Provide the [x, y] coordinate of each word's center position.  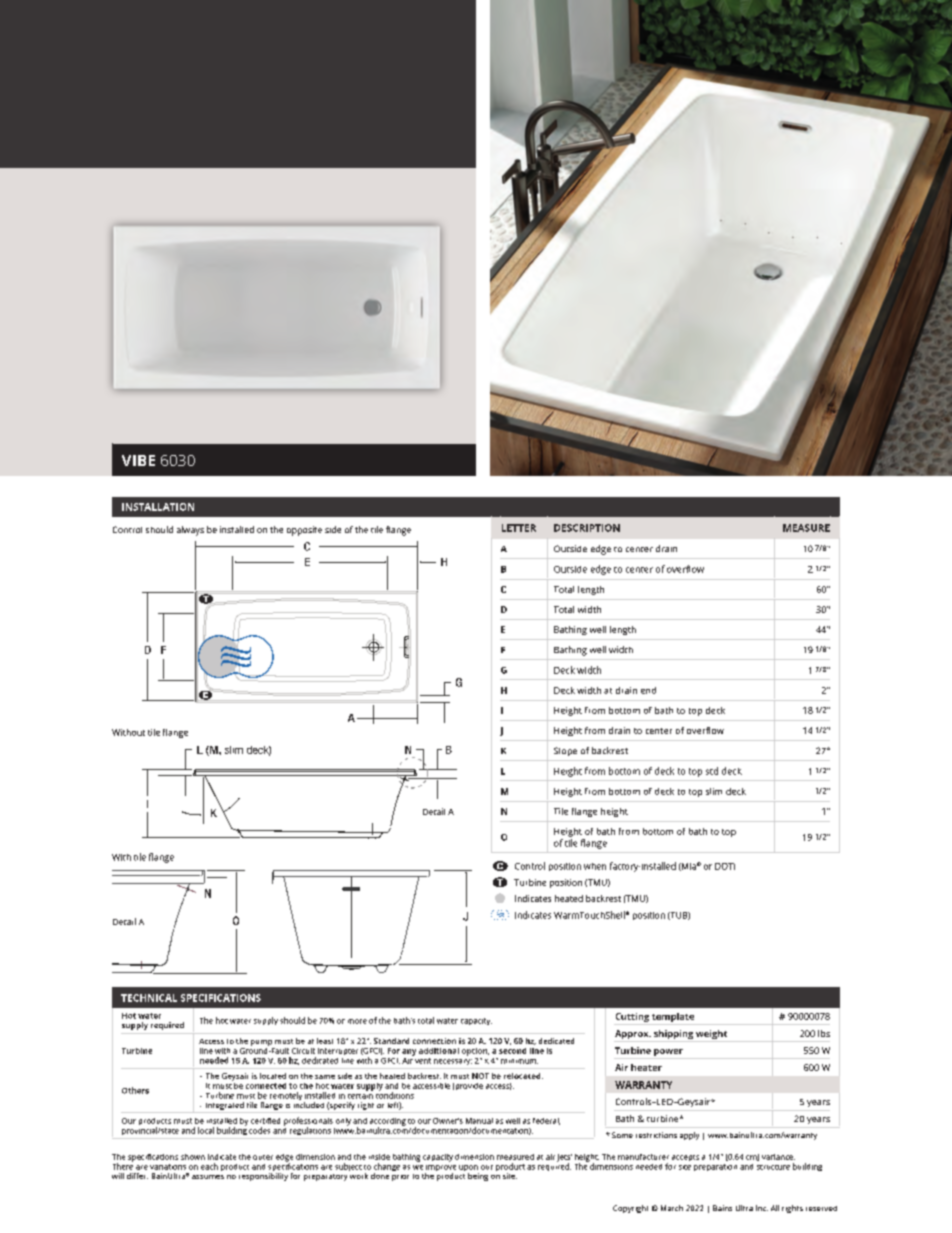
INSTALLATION [158, 507]
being [478, 1177]
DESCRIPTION [587, 528]
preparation [715, 1167]
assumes [208, 1177]
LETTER [519, 528]
